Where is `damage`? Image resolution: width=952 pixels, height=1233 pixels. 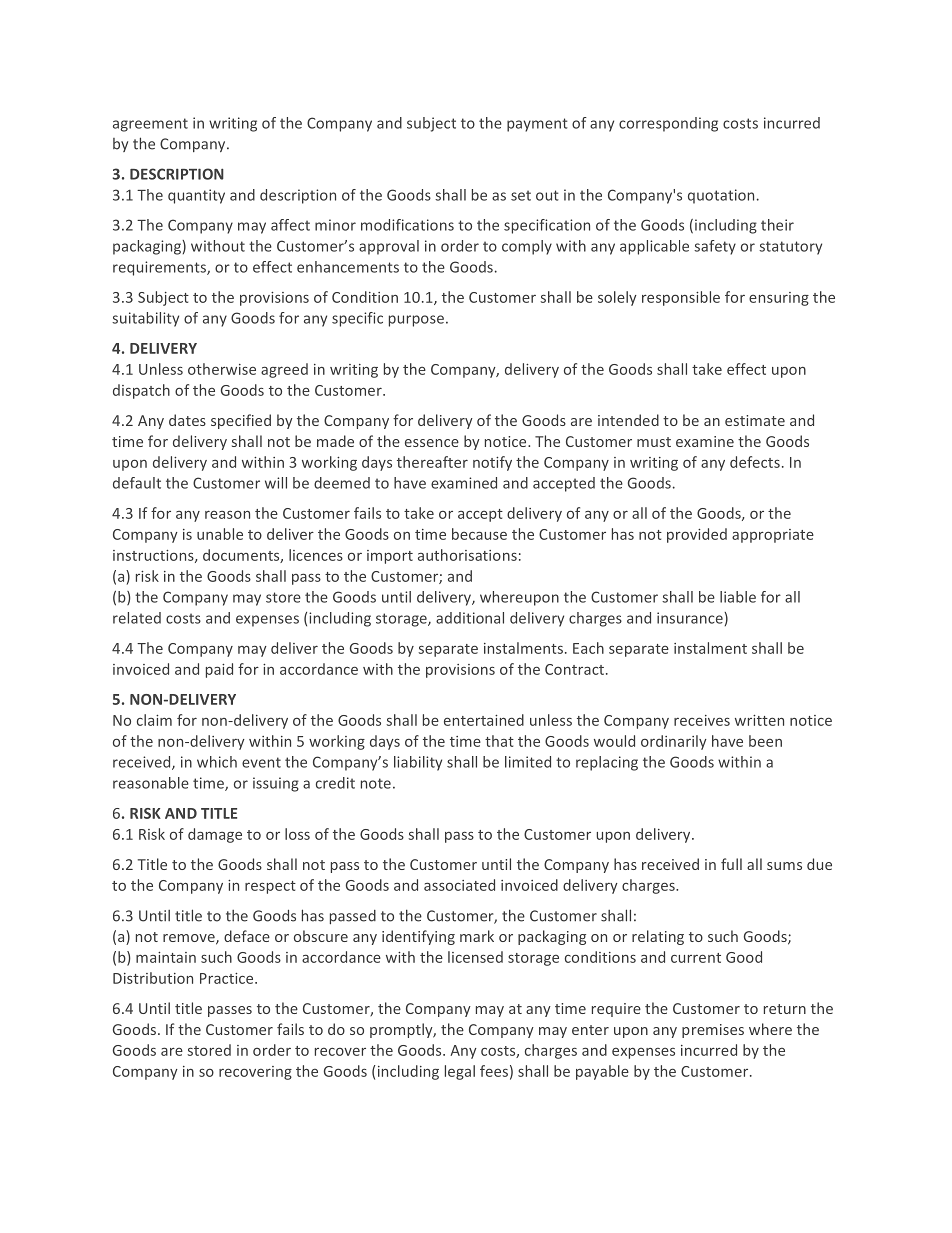 damage is located at coordinates (215, 835).
